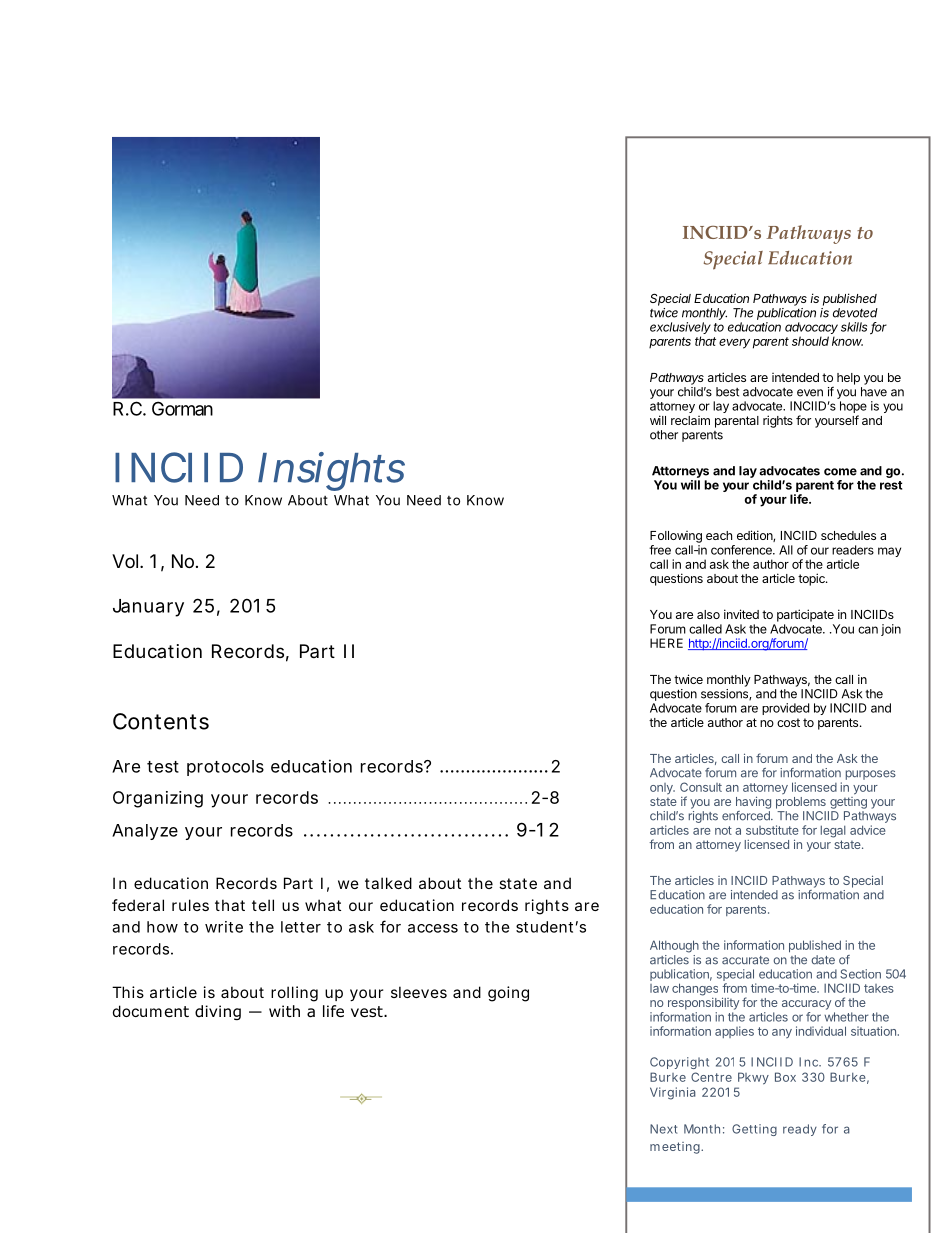 The image size is (952, 1233). What do you see at coordinates (810, 341) in the screenshot?
I see `should` at bounding box center [810, 341].
